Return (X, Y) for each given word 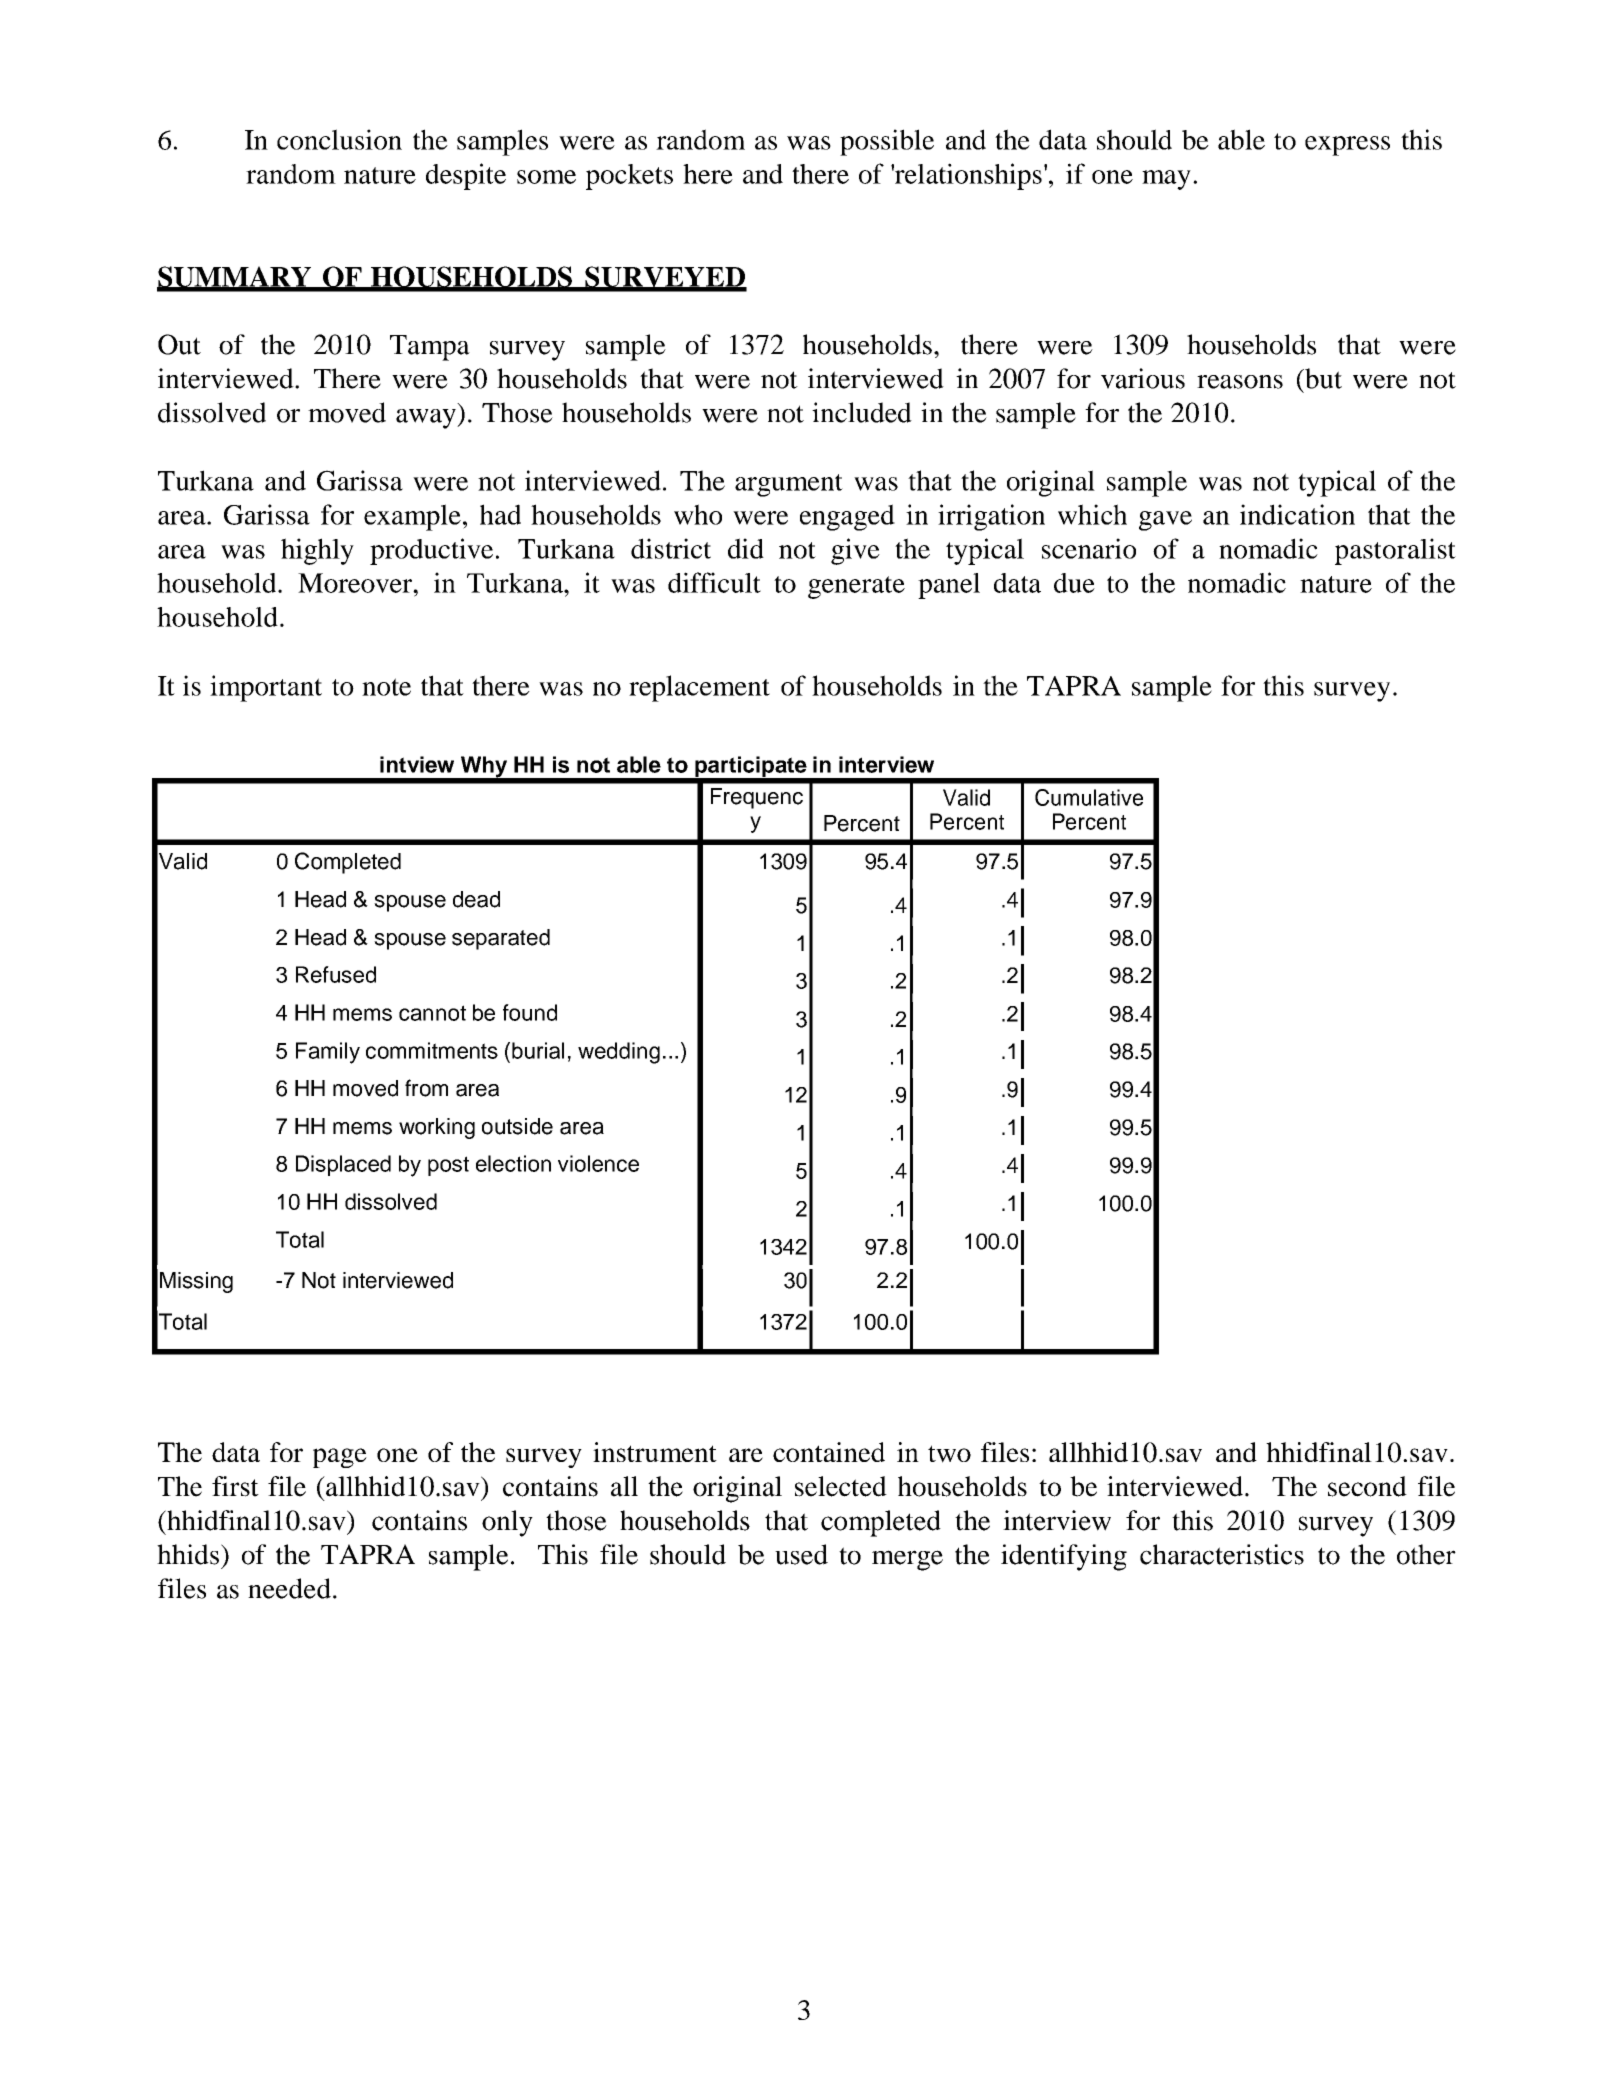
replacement (699, 688)
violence (598, 1163)
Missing (196, 1282)
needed (289, 1588)
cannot (432, 1013)
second (1367, 1486)
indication (1297, 514)
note (386, 687)
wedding (619, 1053)
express (1347, 146)
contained (829, 1452)
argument (789, 485)
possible (887, 142)
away (427, 419)
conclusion (339, 139)
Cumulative (1089, 797)
